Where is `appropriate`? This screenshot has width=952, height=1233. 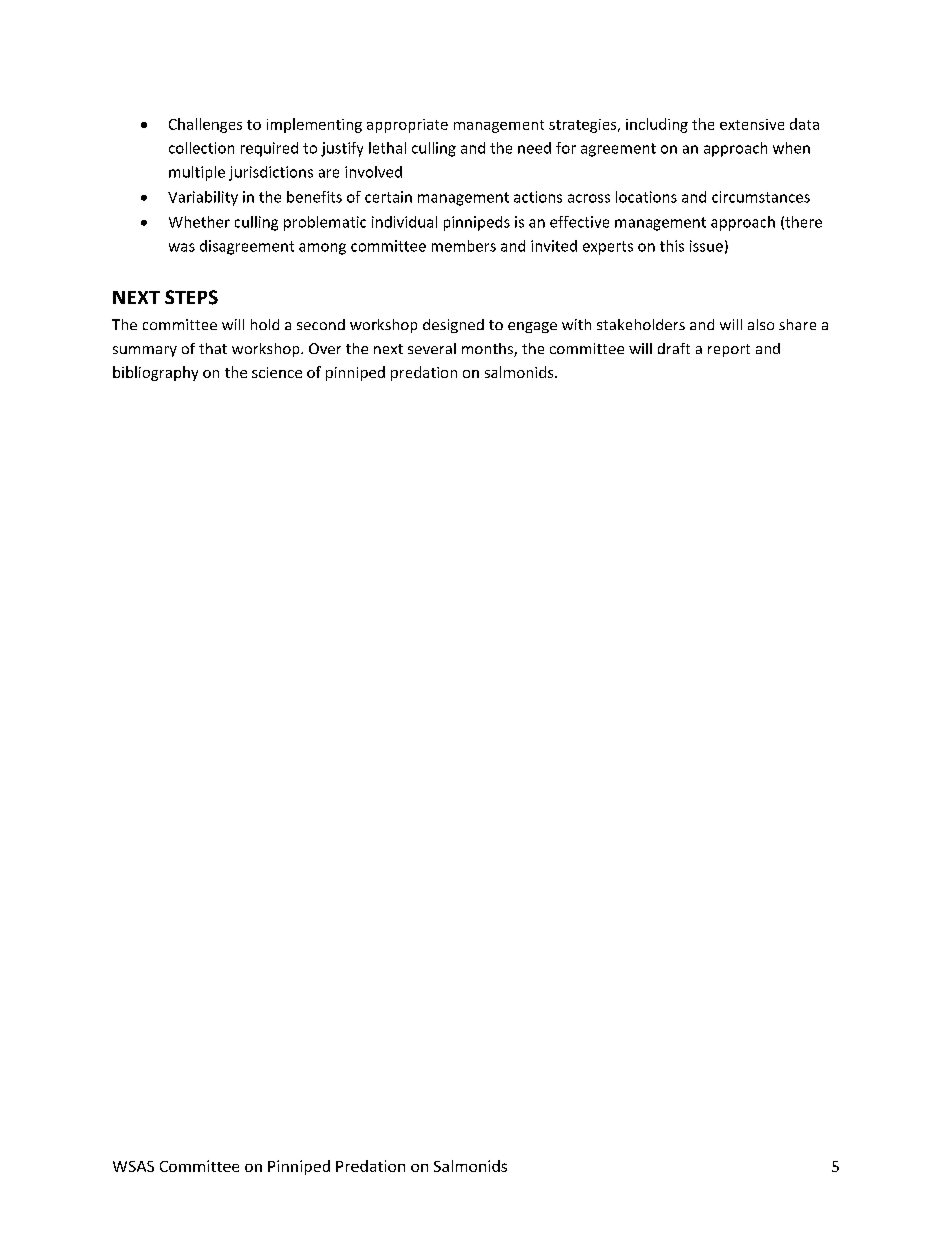
appropriate is located at coordinates (407, 126).
